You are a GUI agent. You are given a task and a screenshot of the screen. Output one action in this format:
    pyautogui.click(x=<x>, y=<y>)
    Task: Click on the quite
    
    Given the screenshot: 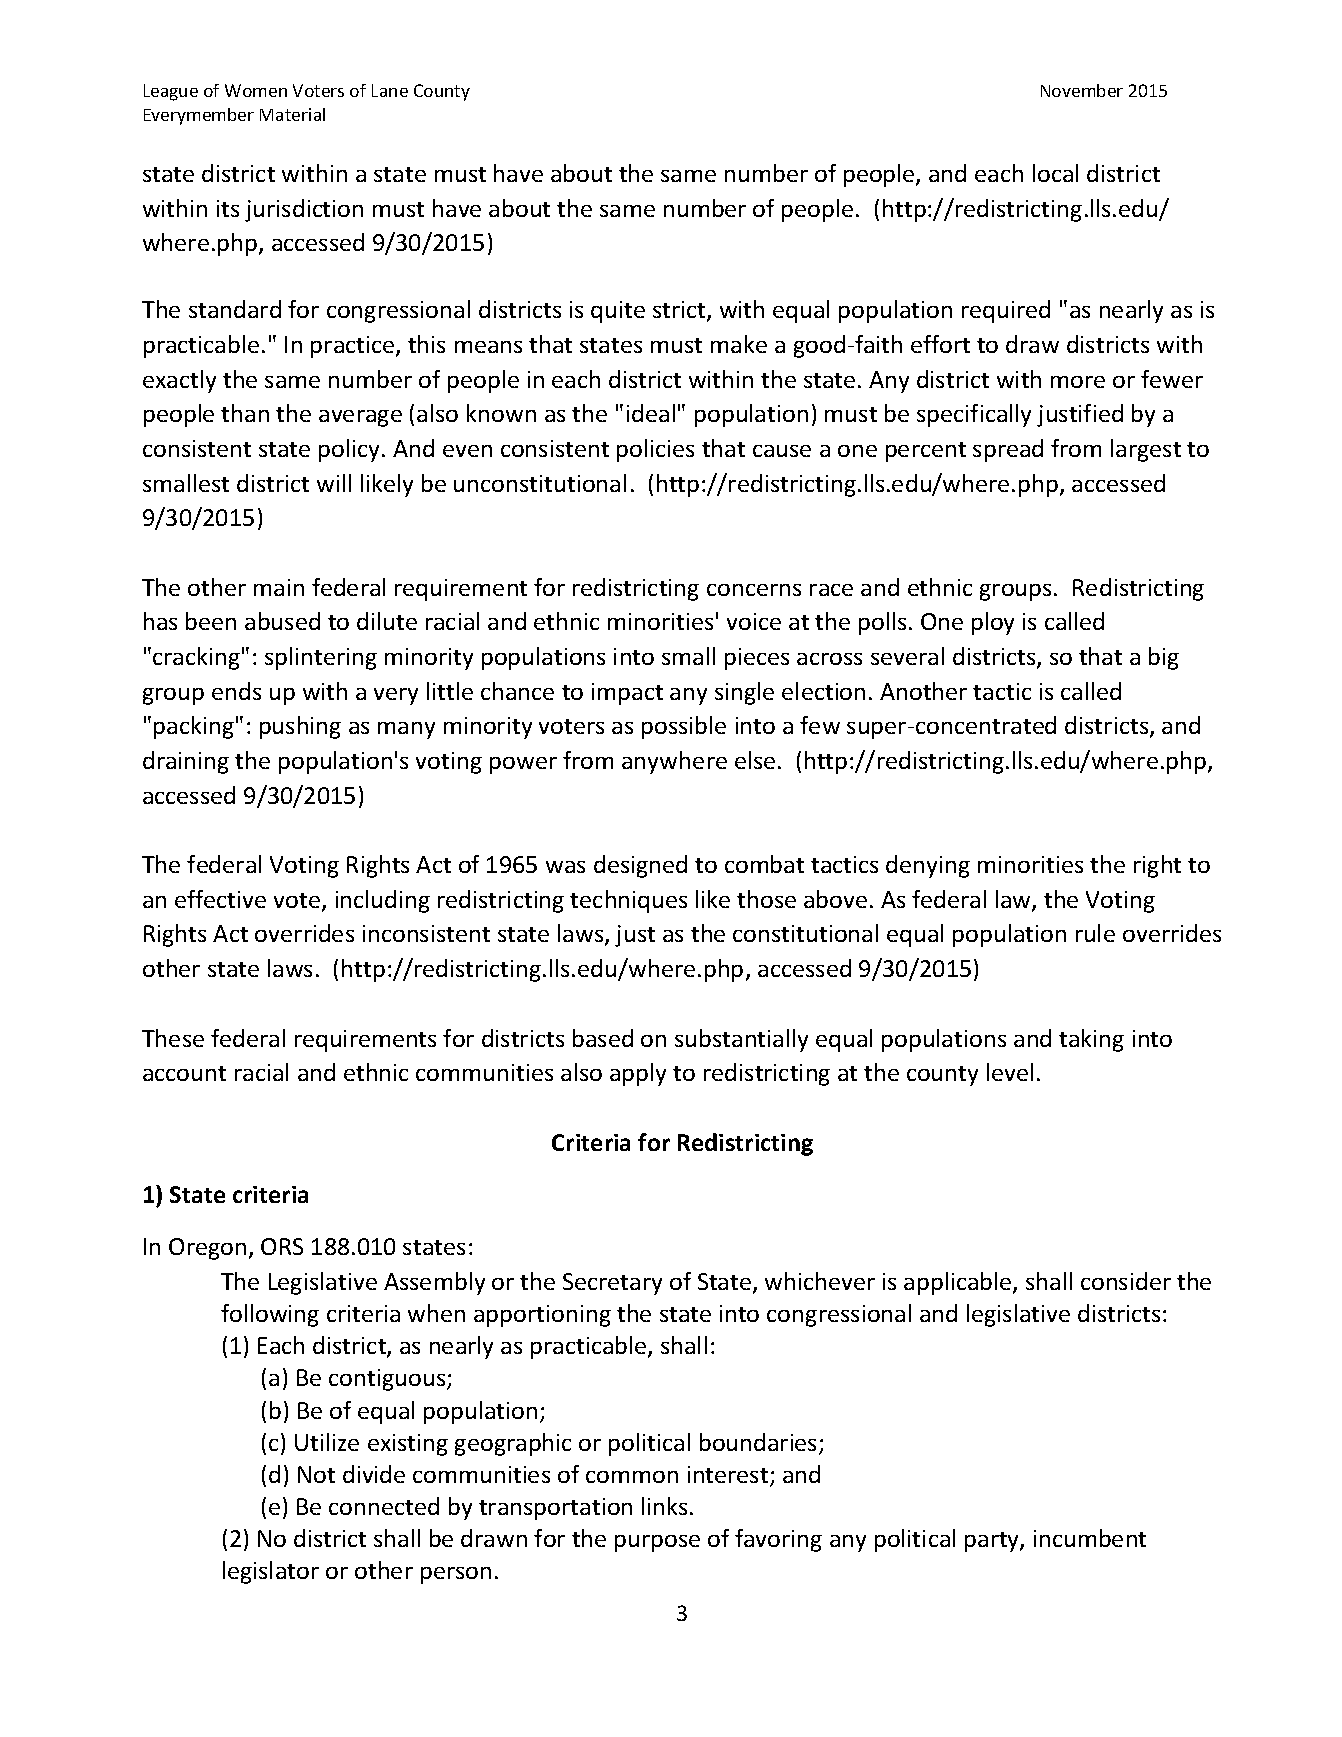 What is the action you would take?
    pyautogui.click(x=618, y=312)
